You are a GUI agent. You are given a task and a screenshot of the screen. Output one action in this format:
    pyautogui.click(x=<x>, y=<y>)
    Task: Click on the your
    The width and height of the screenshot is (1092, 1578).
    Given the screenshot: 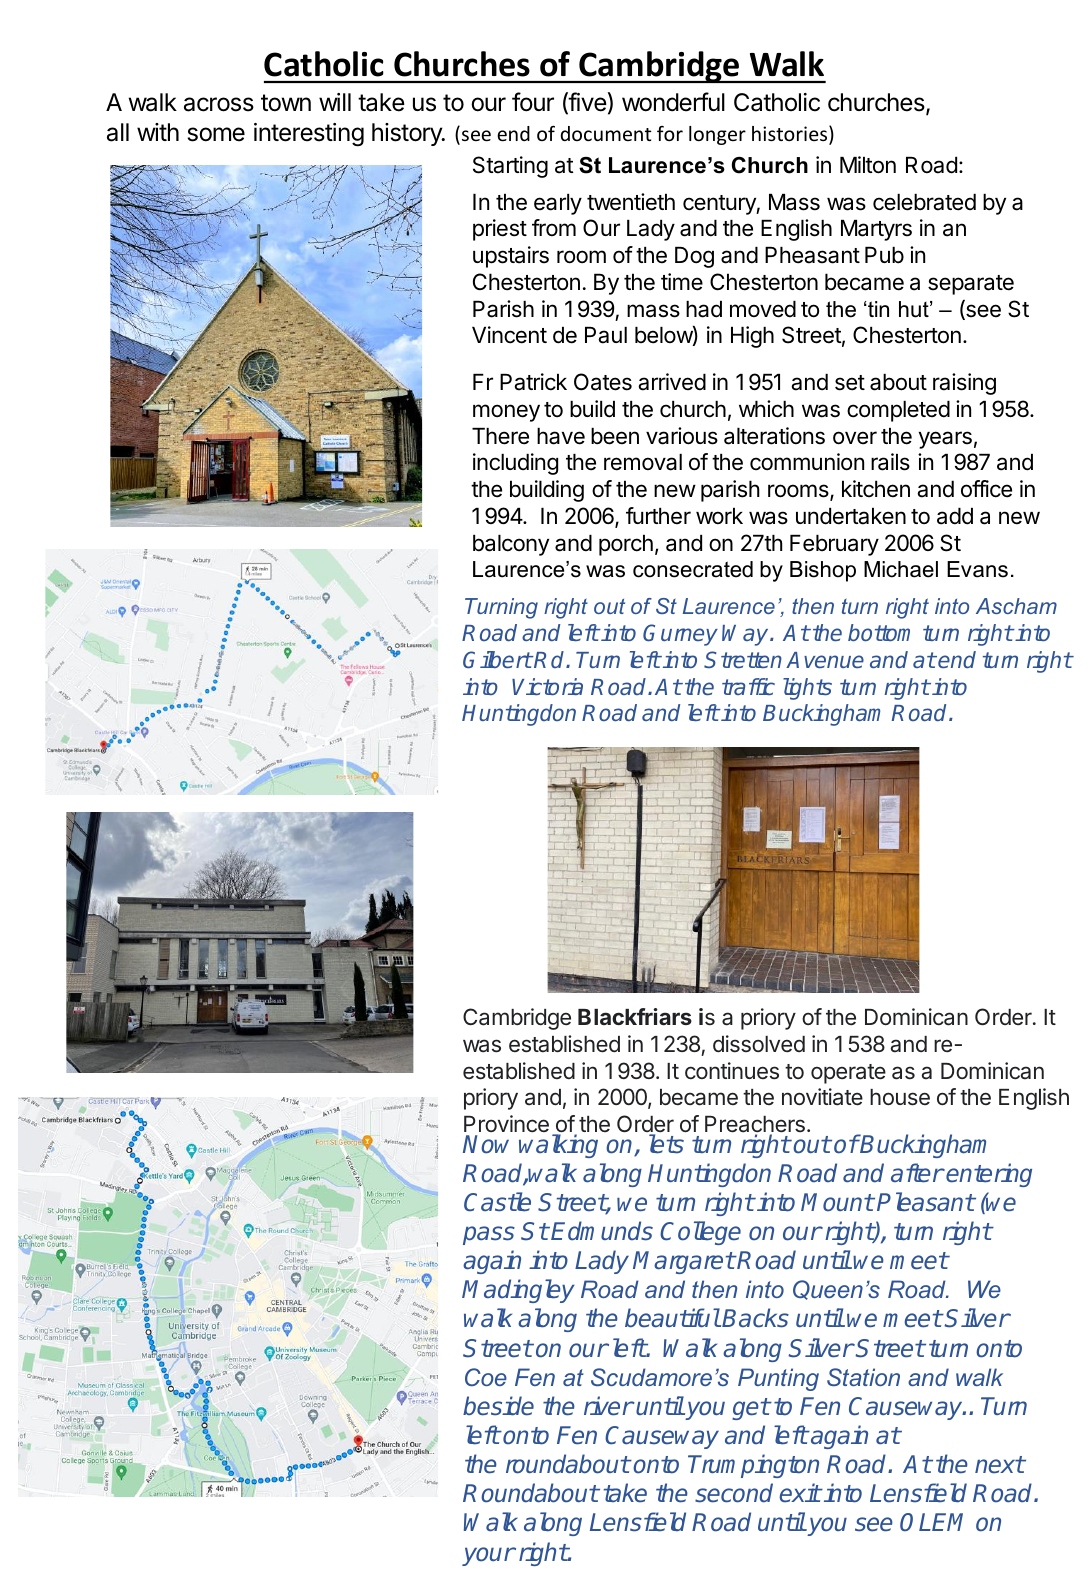 What is the action you would take?
    pyautogui.click(x=488, y=1556)
